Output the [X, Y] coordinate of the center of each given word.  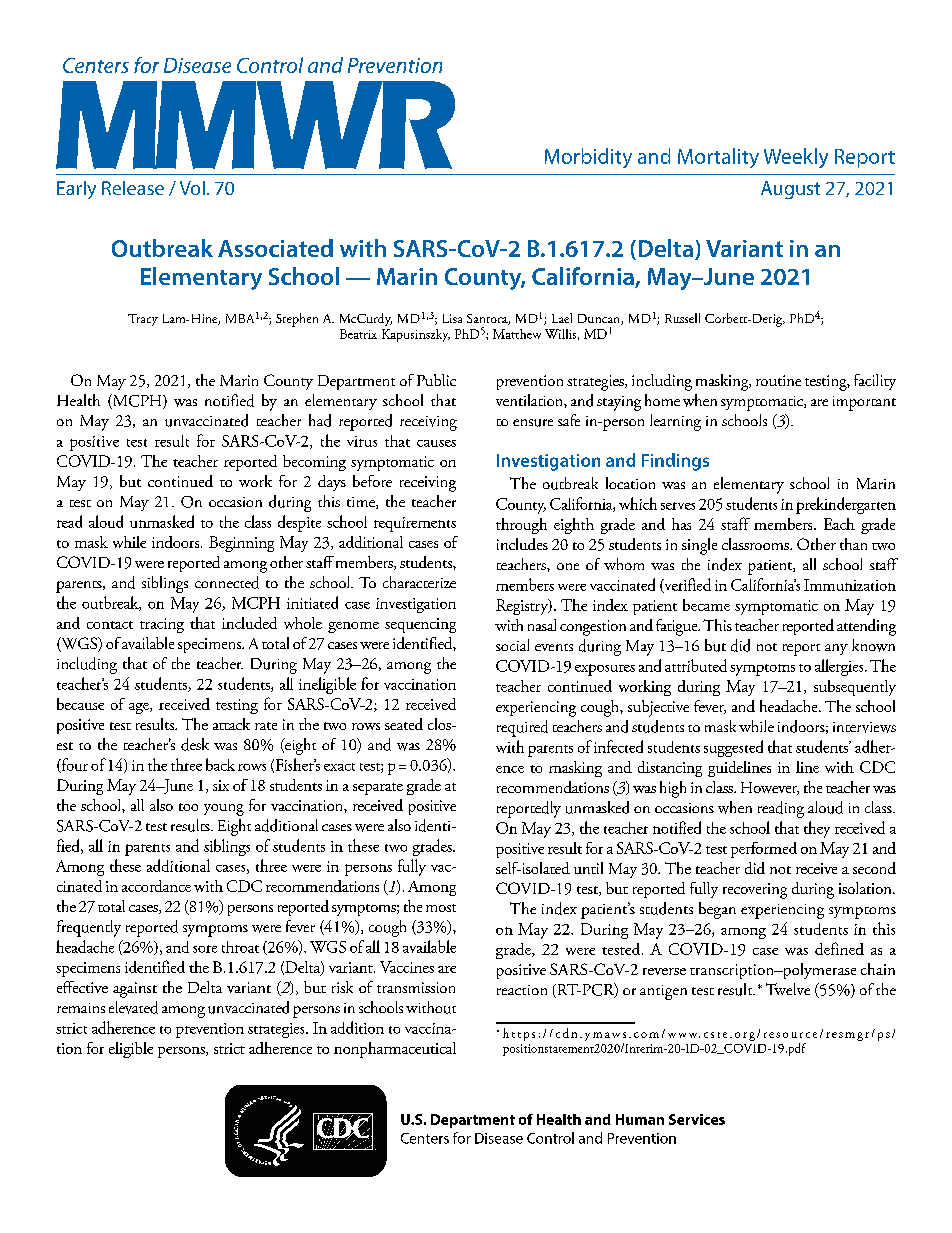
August [790, 190]
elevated [133, 1007]
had [320, 420]
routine [778, 380]
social [512, 645]
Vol [192, 188]
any [836, 649]
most [441, 908]
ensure [533, 423]
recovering [755, 891]
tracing [162, 625]
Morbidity [588, 158]
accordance [156, 886]
